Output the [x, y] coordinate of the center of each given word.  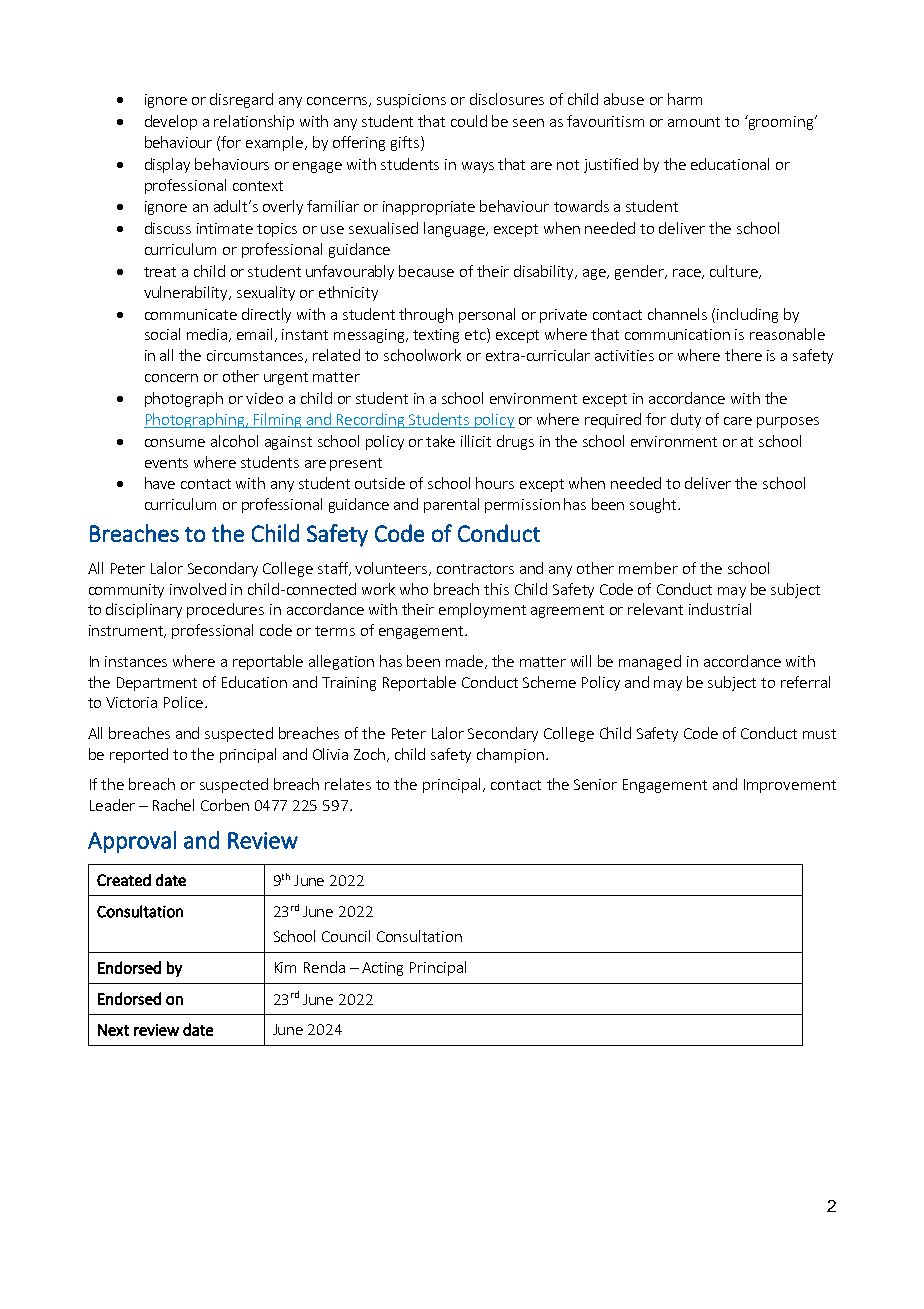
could [469, 121]
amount [694, 122]
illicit [476, 441]
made [466, 662]
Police [183, 702]
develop [171, 122]
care [738, 421]
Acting [382, 969]
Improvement [790, 786]
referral [805, 682]
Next [113, 1030]
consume [175, 443]
